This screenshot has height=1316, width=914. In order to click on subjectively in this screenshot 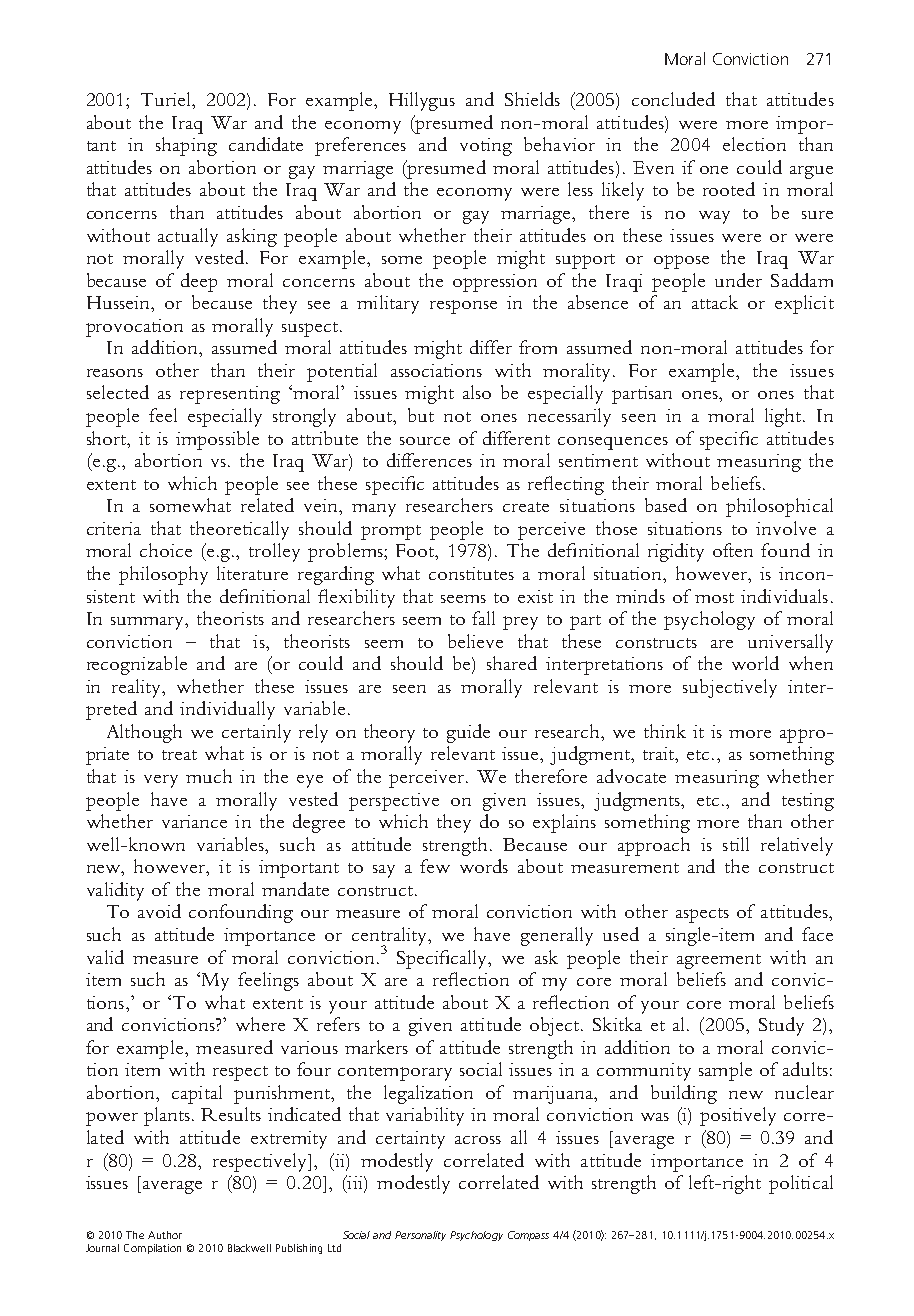, I will do `click(730, 688)`.
